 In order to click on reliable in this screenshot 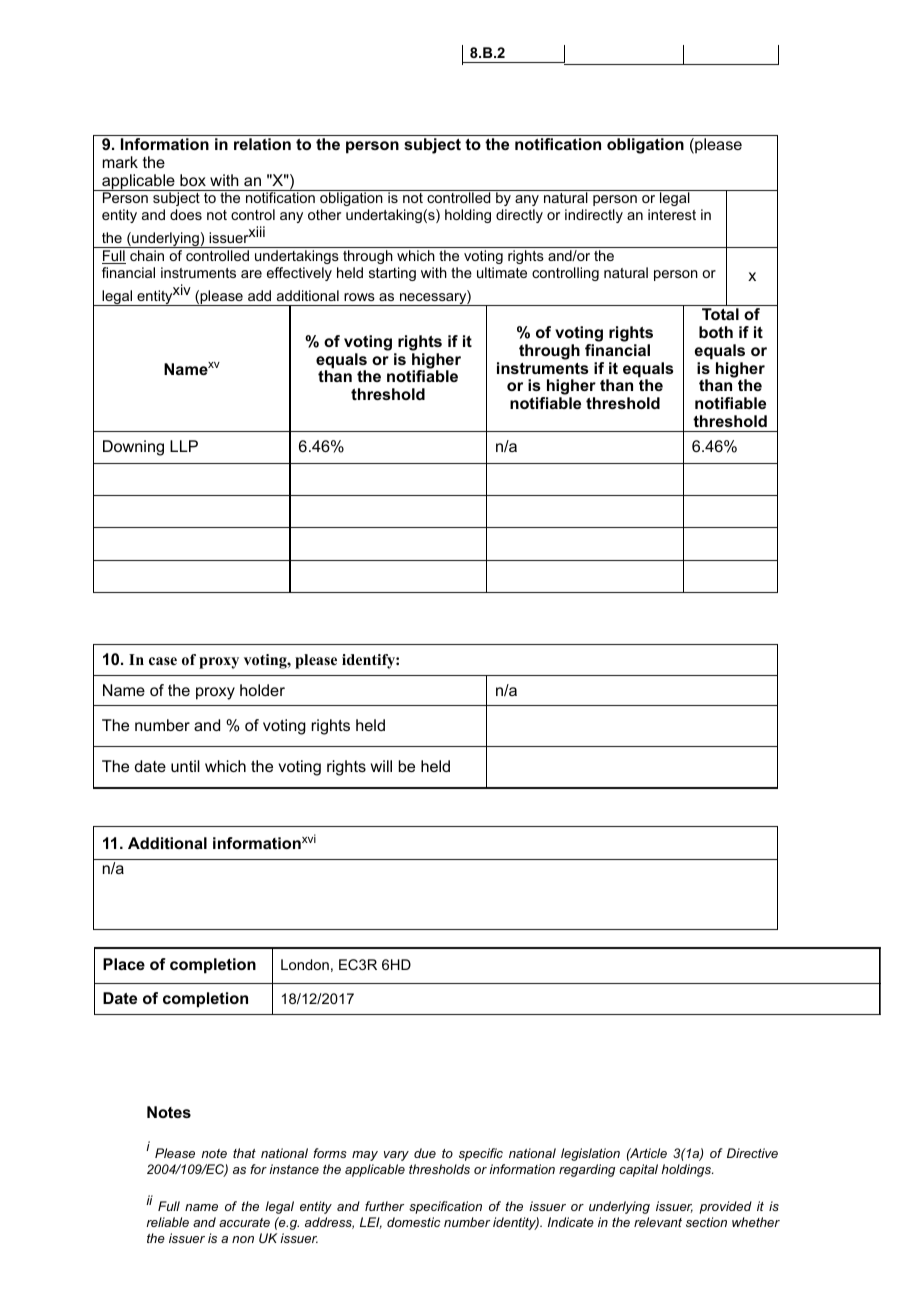, I will do `click(167, 1222)`.
